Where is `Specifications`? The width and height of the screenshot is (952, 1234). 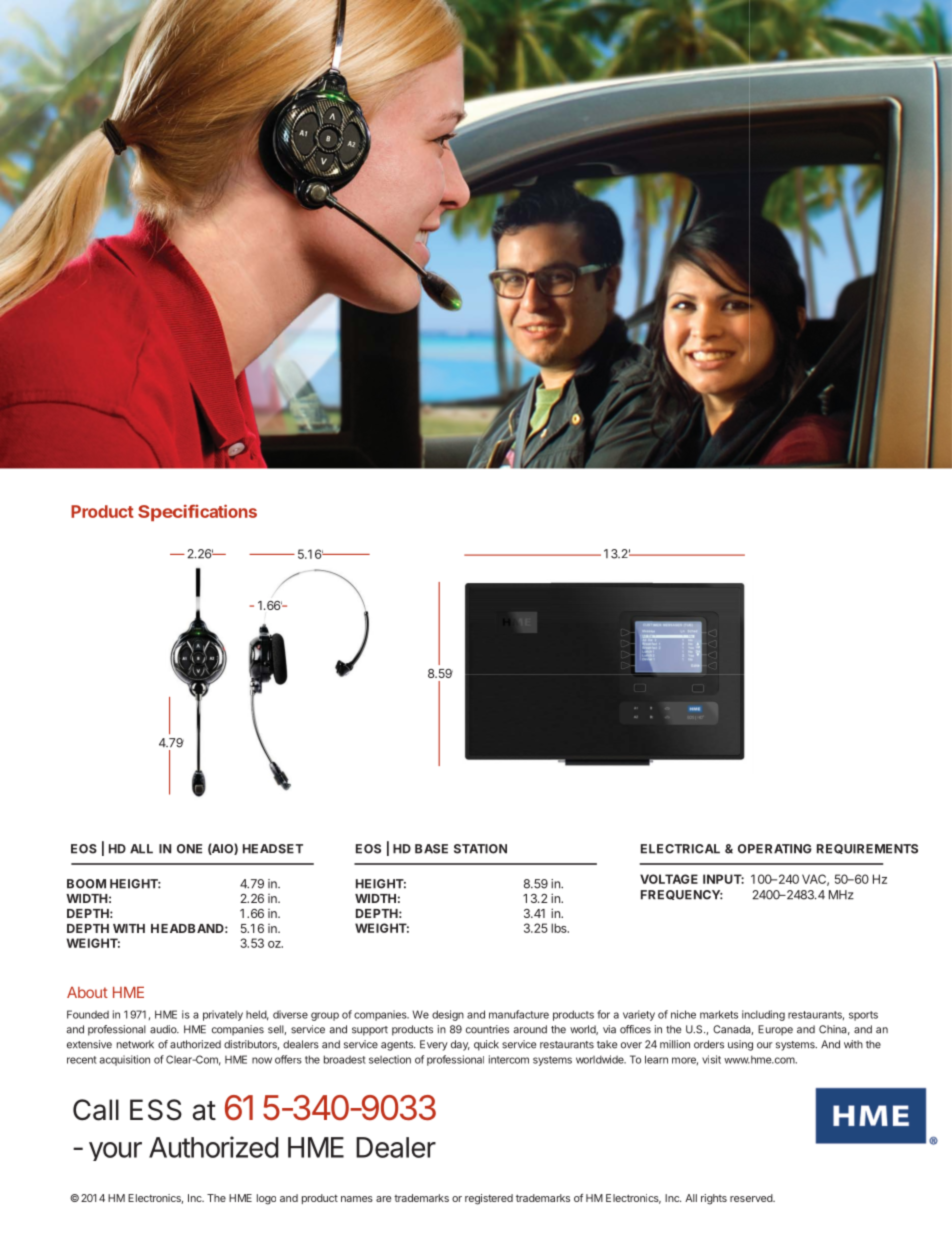
Specifications is located at coordinates (197, 512).
